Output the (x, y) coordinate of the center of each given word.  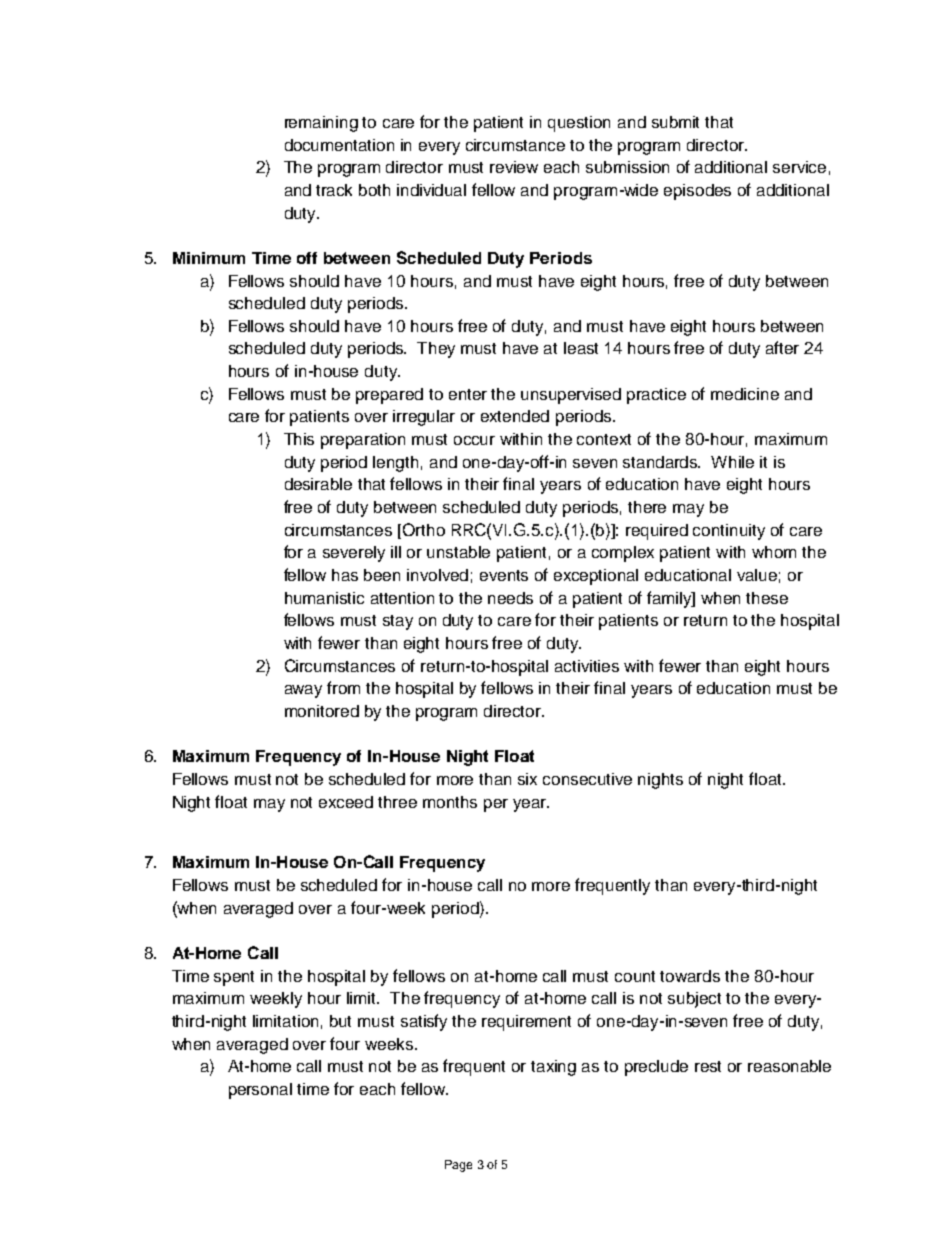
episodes (697, 192)
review (514, 167)
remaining (321, 124)
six (527, 779)
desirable (318, 484)
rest (708, 1066)
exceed (346, 802)
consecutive (587, 779)
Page (458, 1166)
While (732, 462)
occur (474, 440)
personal (260, 1091)
